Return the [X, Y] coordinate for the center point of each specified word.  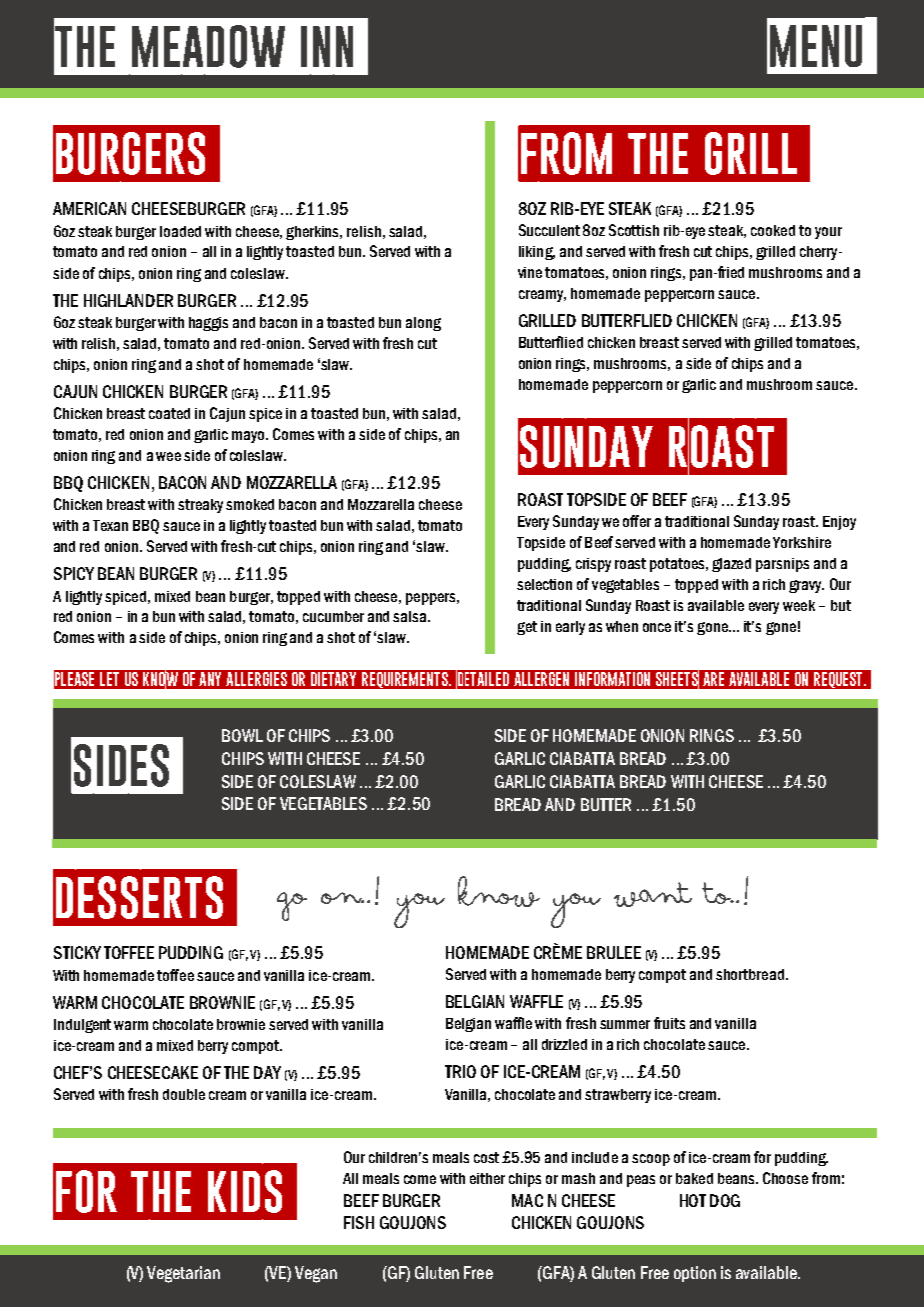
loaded [180, 231]
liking [537, 253]
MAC [527, 1200]
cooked [773, 230]
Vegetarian [183, 1274]
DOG [725, 1200]
